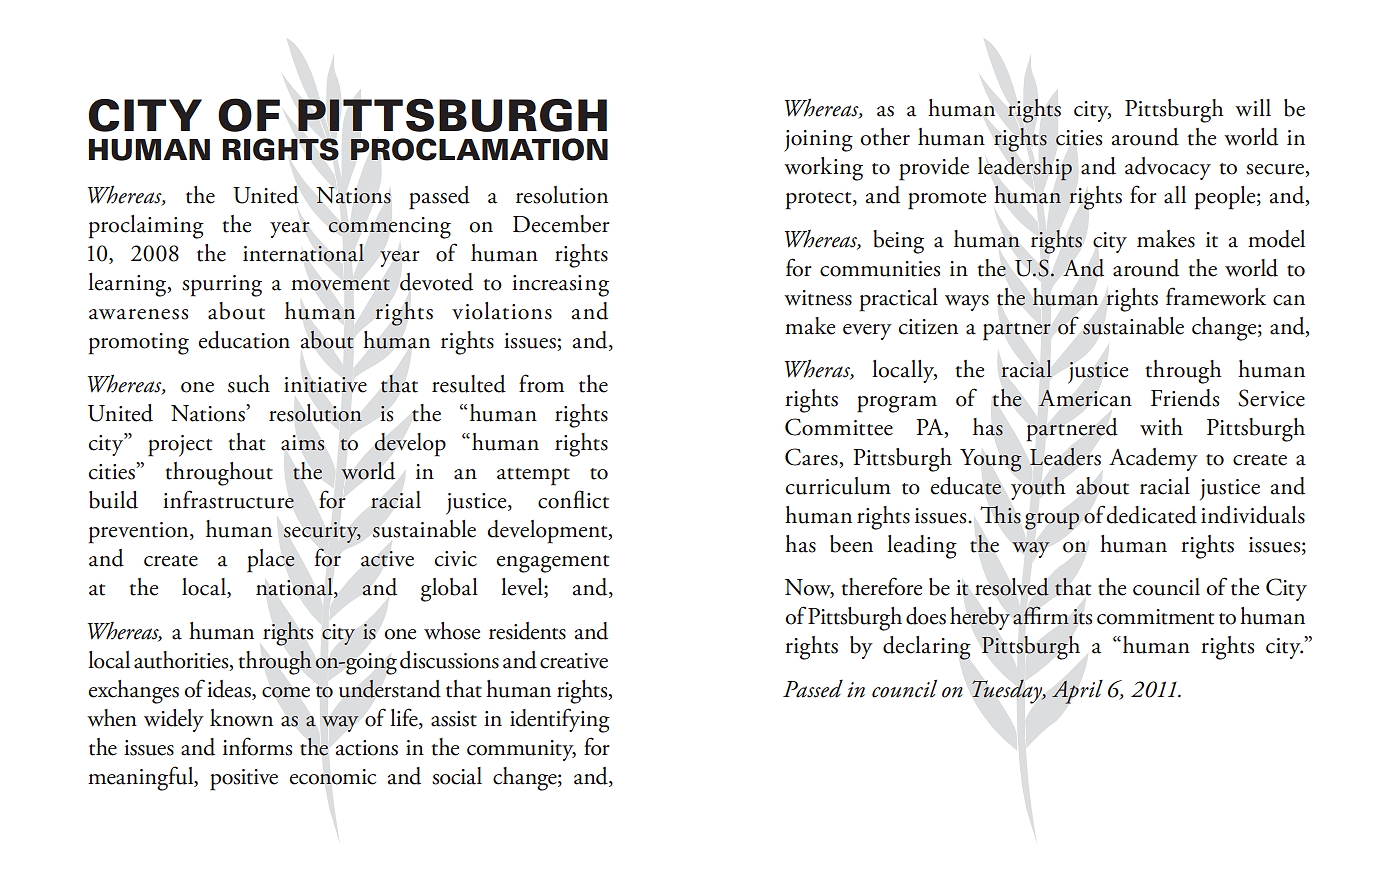 Image resolution: width=1394 pixels, height=871 pixels. What do you see at coordinates (249, 384) in the screenshot?
I see `such` at bounding box center [249, 384].
